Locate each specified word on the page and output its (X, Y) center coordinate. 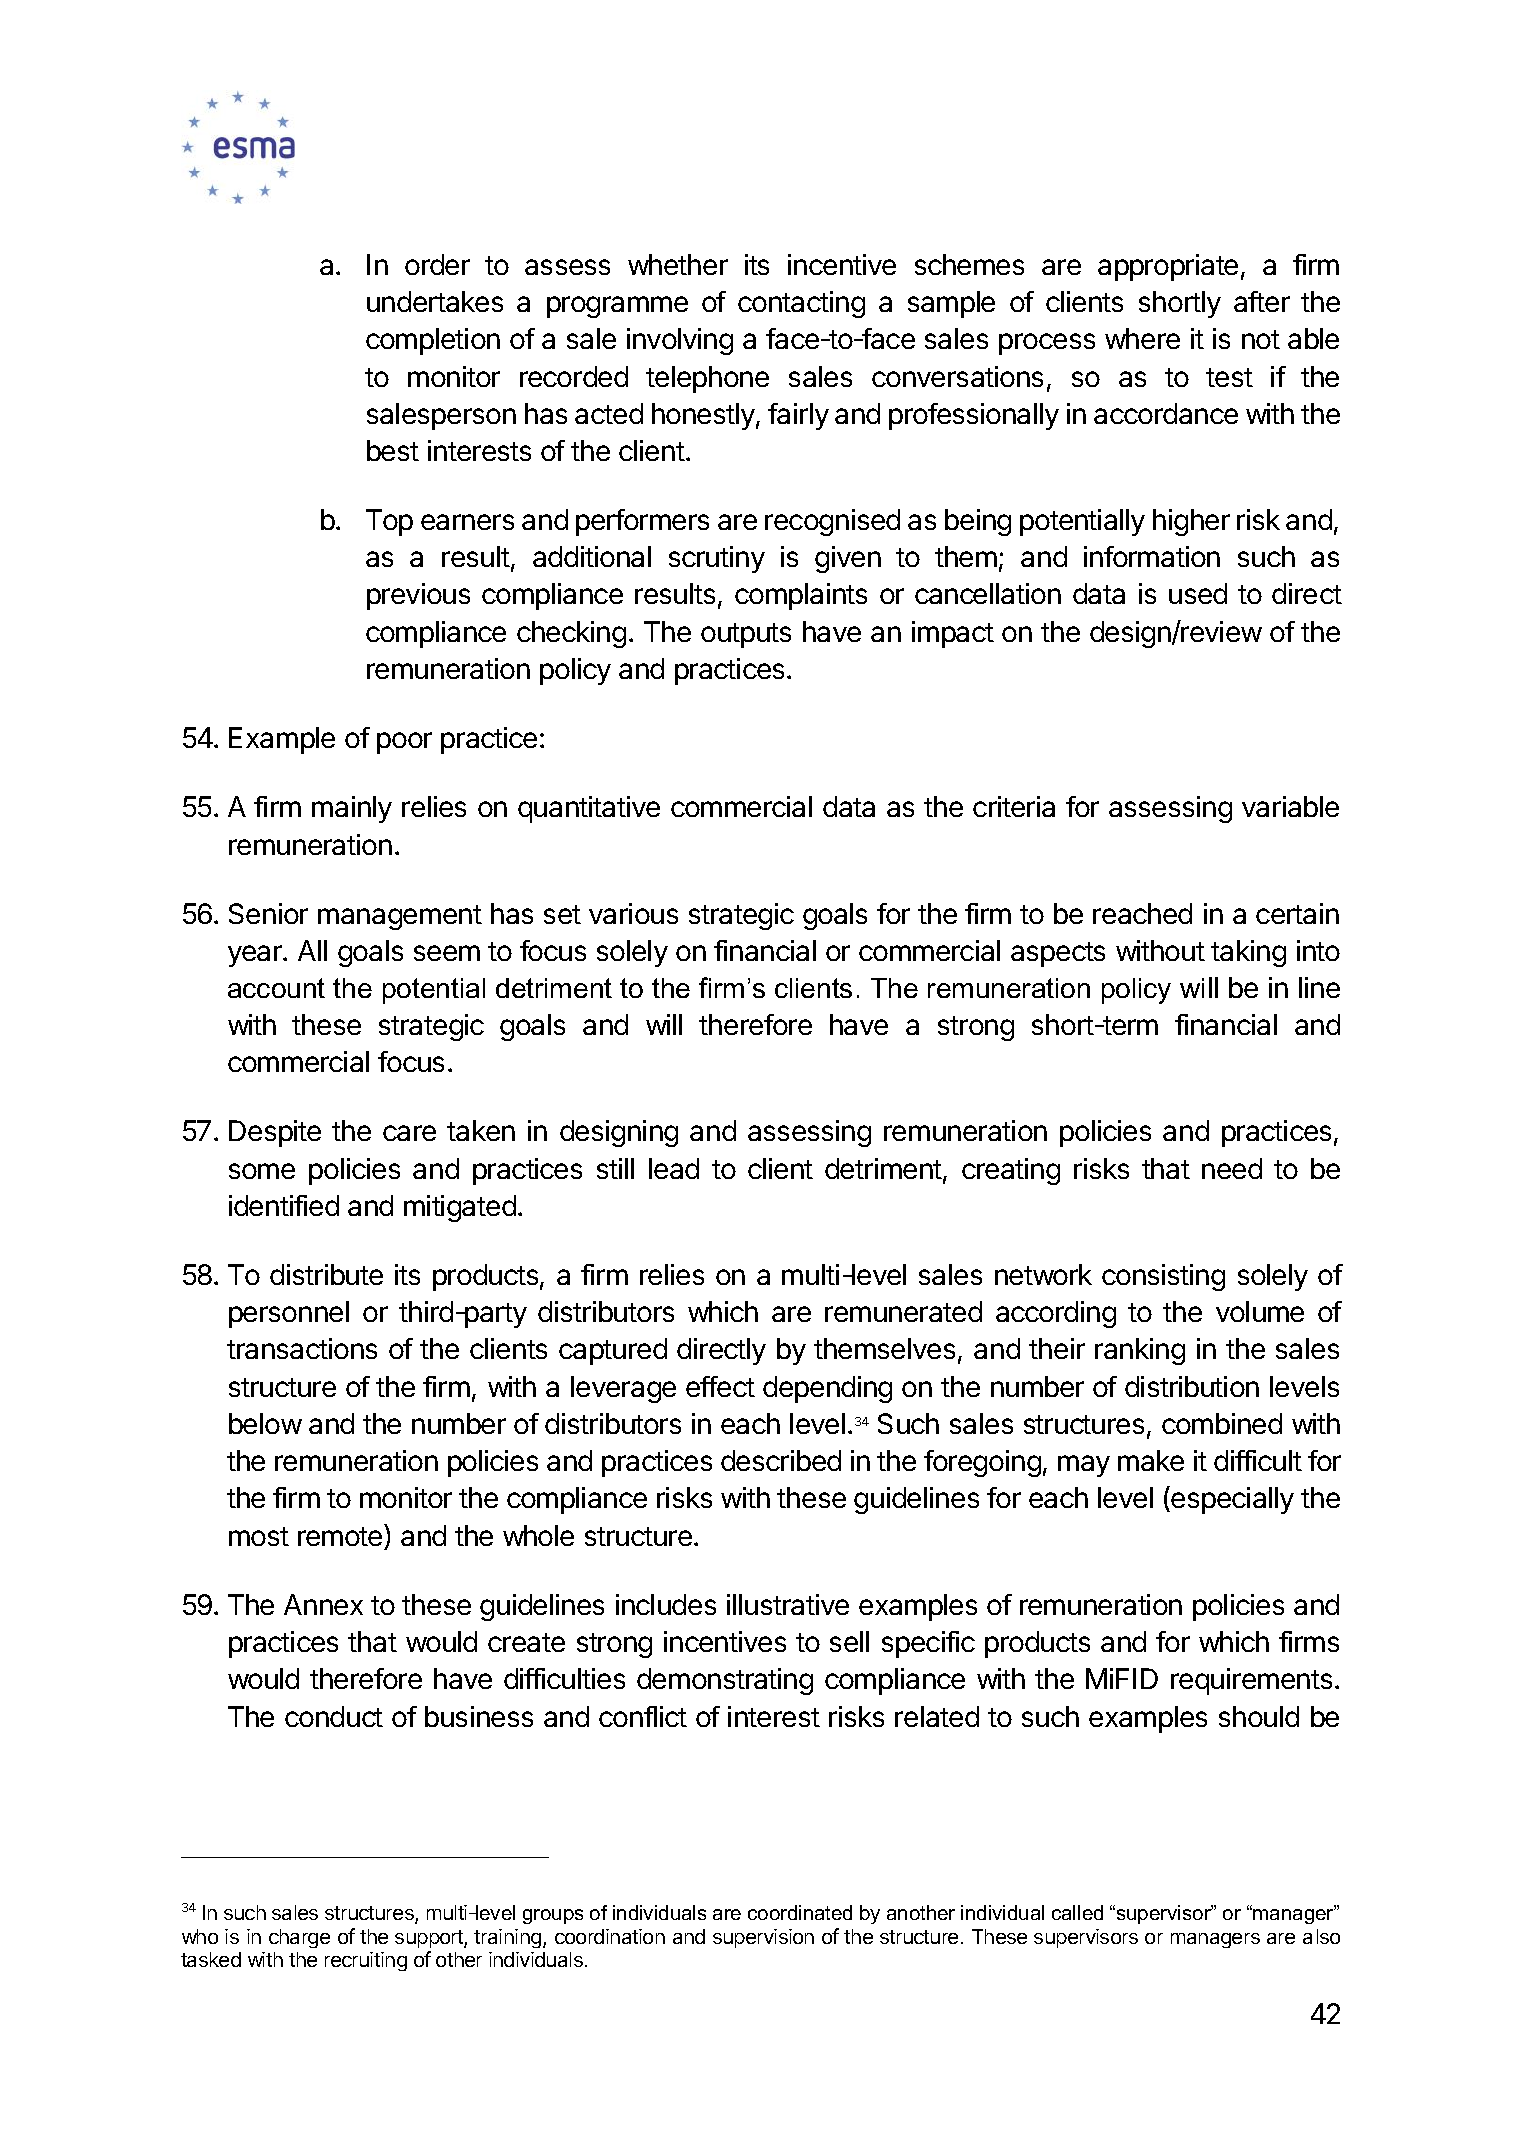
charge (299, 1938)
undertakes (435, 301)
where (1142, 338)
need (1232, 1168)
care (409, 1133)
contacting (801, 304)
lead (674, 1168)
